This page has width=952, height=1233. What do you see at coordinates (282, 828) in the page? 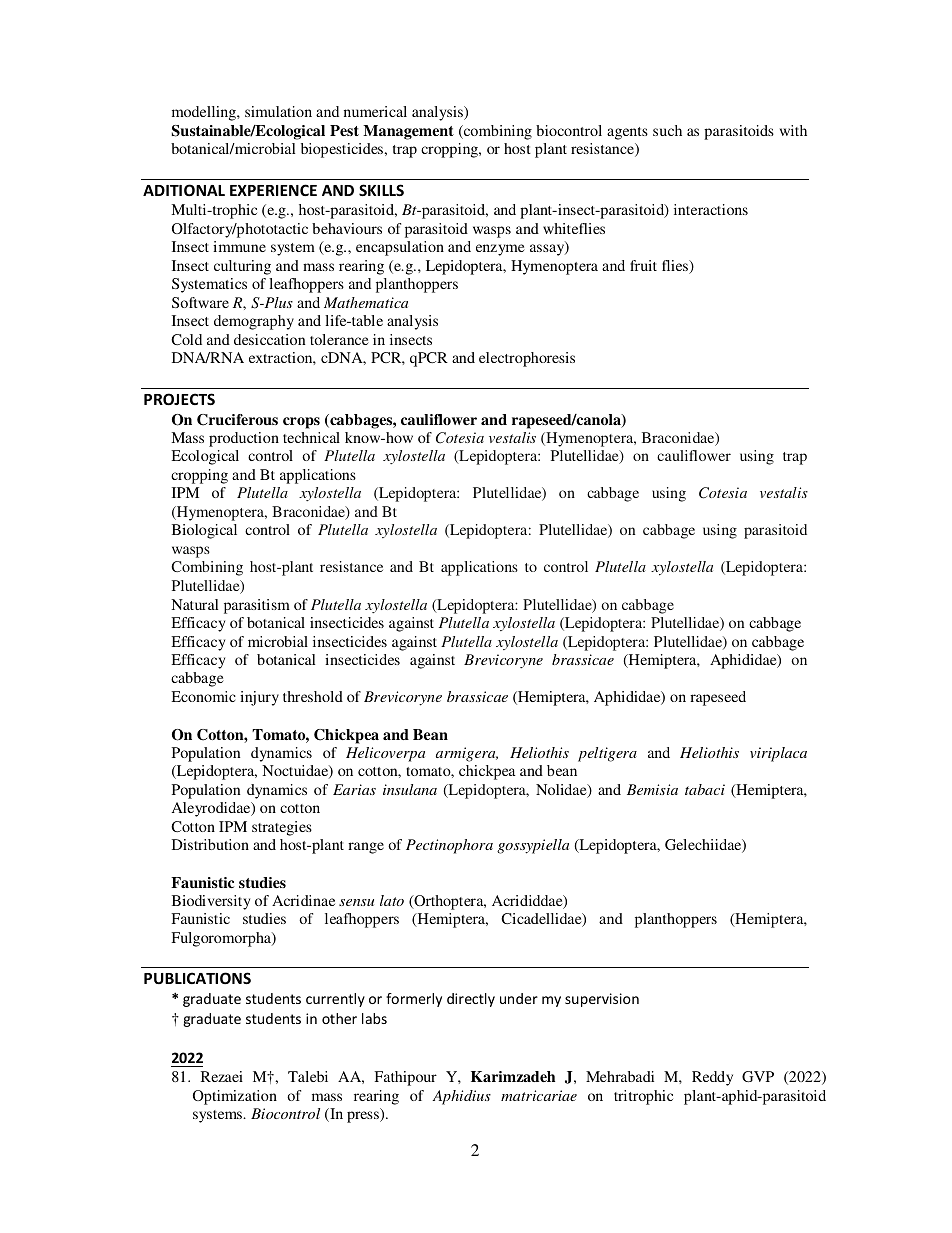
I see `strategies` at bounding box center [282, 828].
